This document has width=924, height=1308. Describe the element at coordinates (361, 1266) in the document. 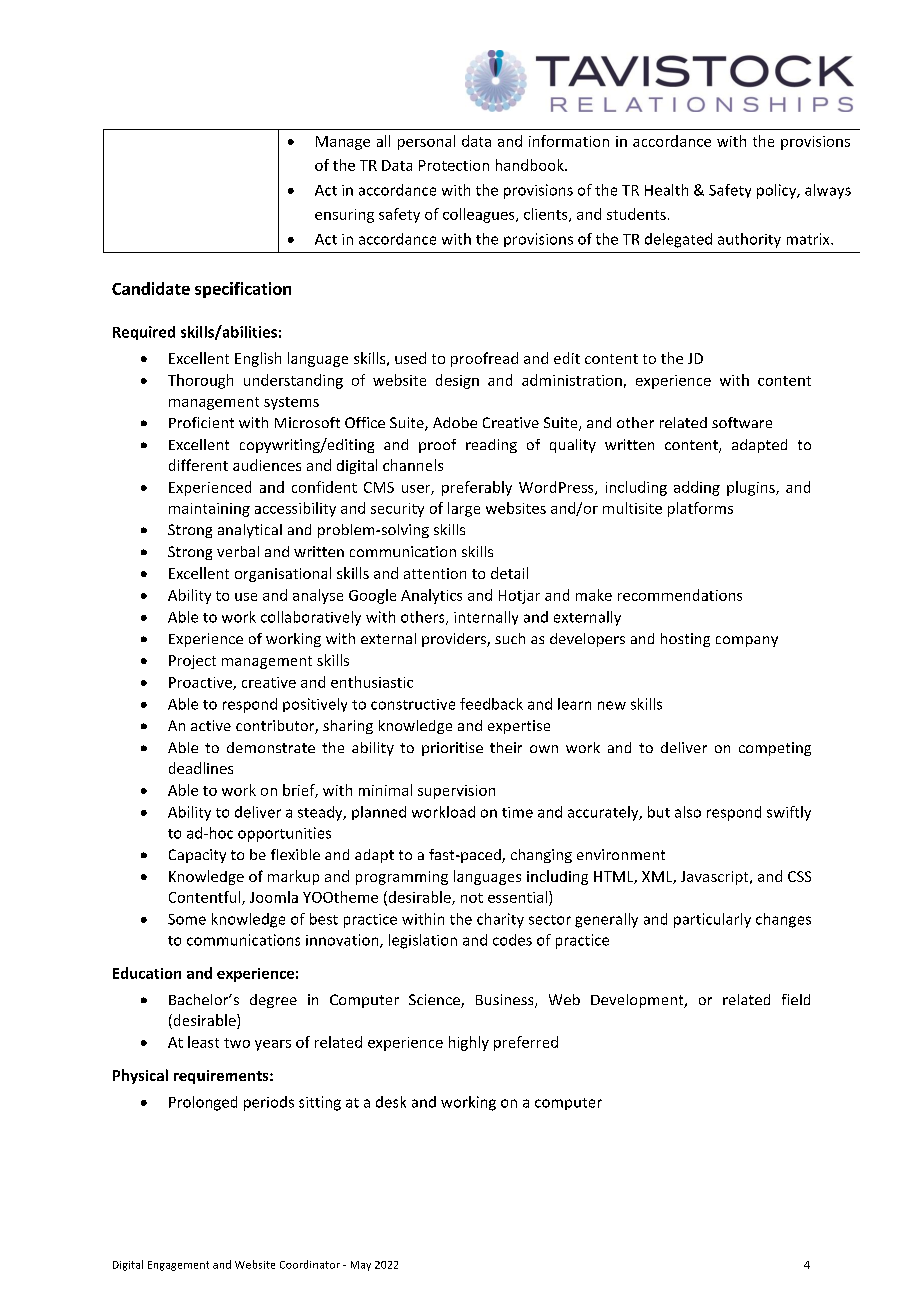

I see `May` at that location.
